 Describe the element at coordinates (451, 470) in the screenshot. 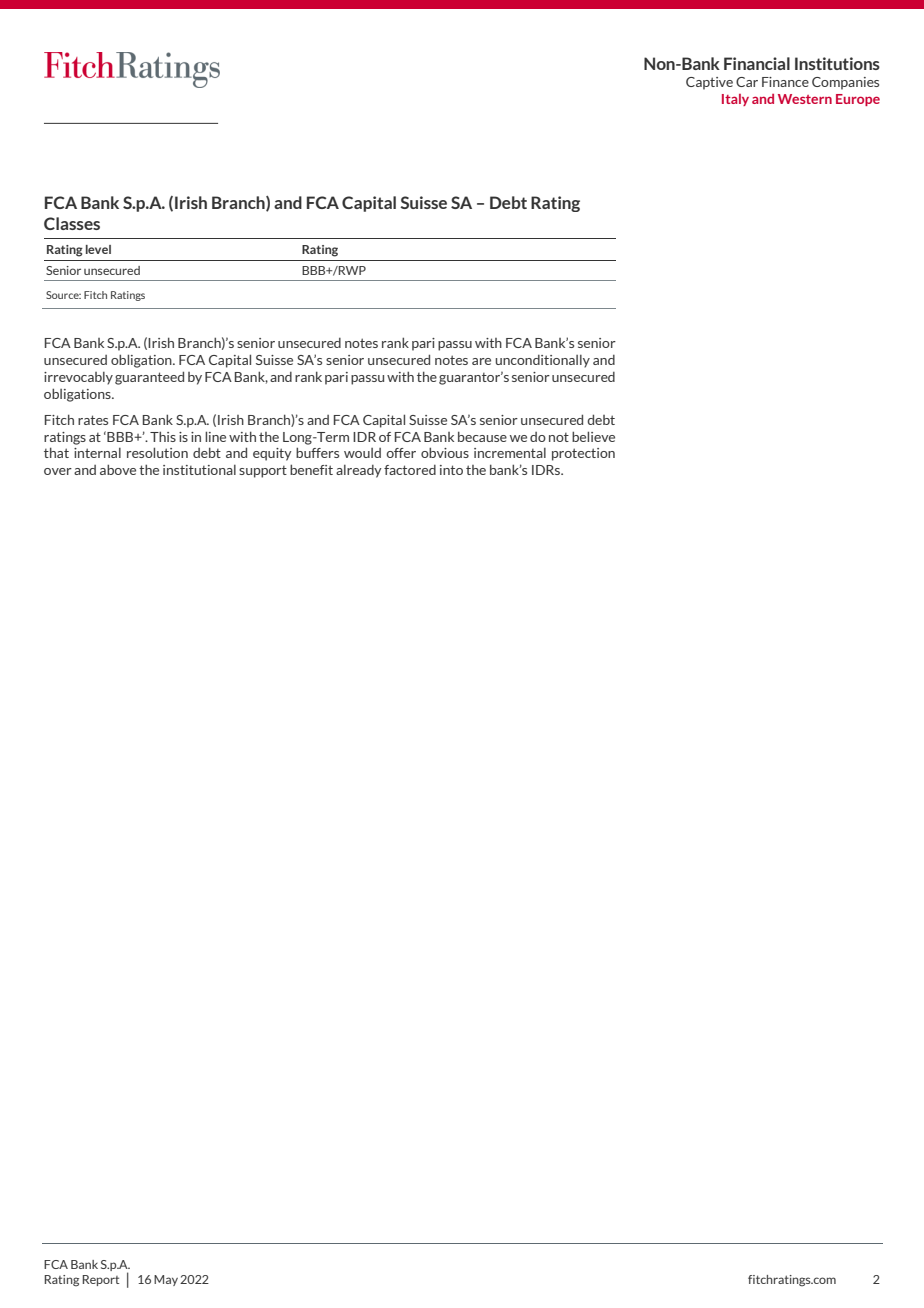

I see `into` at that location.
